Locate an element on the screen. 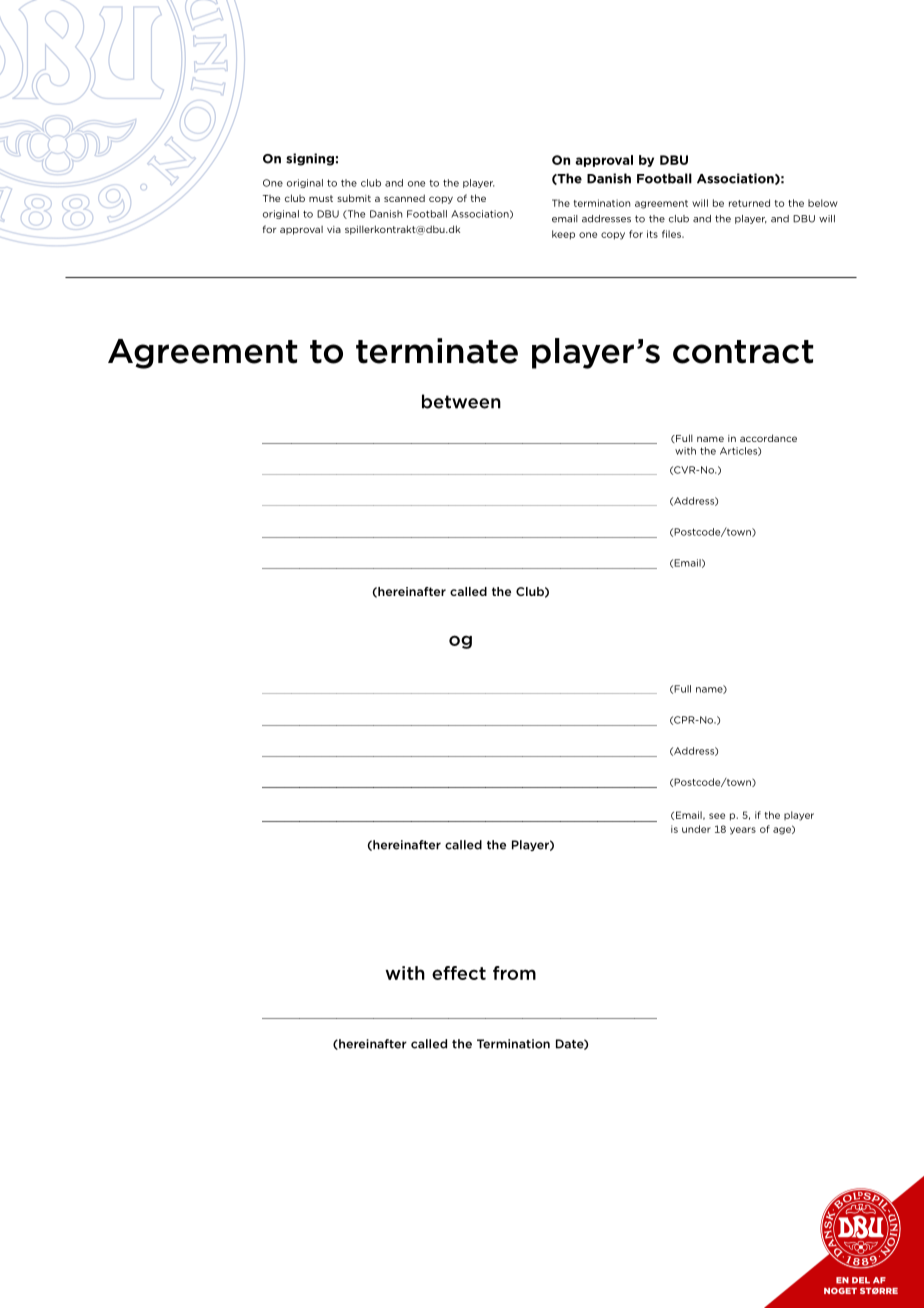 The height and width of the screenshot is (1308, 924). returned is located at coordinates (749, 203).
